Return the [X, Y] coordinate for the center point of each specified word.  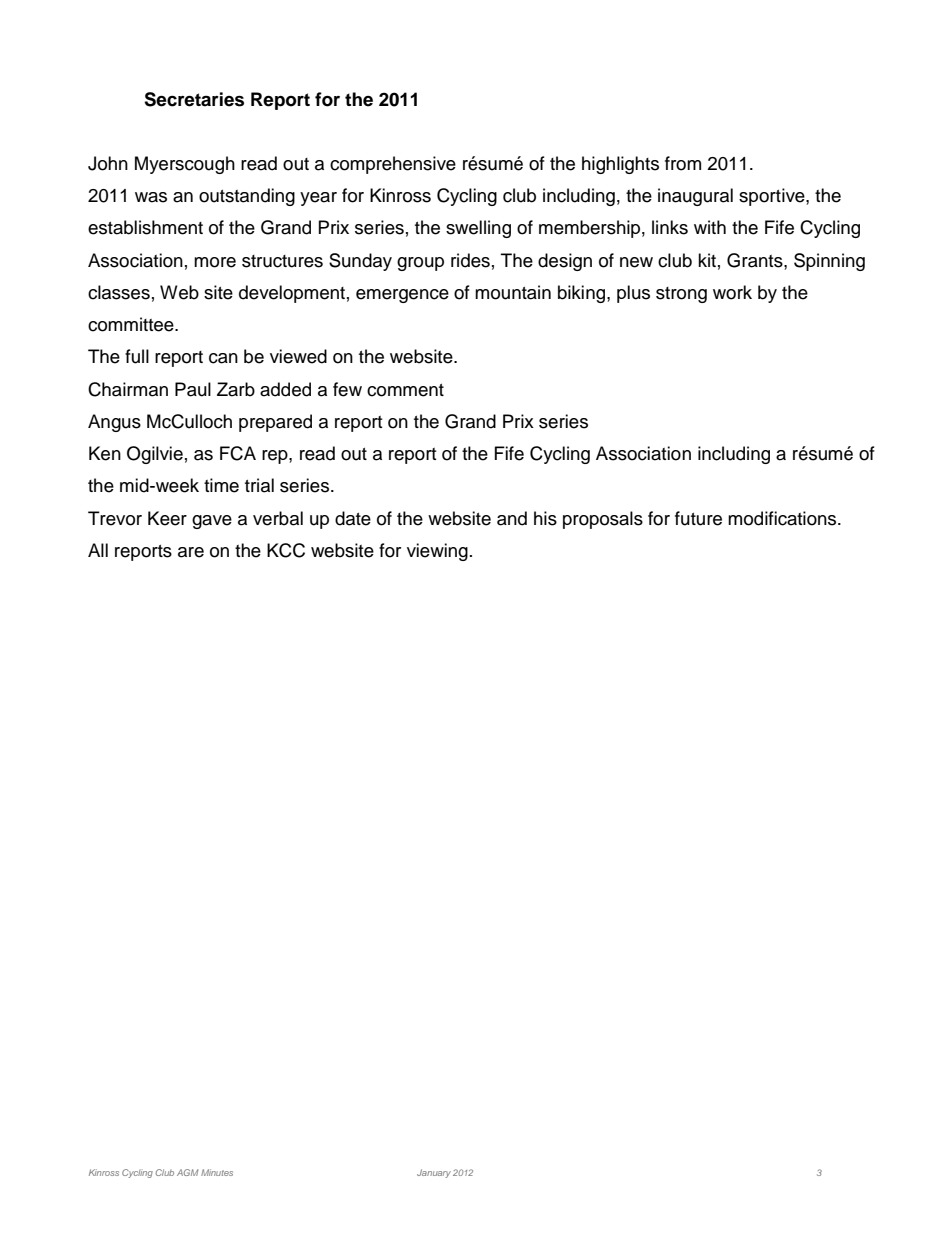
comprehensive [393, 165]
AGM [187, 1172]
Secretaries [194, 99]
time [221, 485]
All [98, 550]
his [545, 518]
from [683, 163]
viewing [437, 552]
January [434, 1173]
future [698, 518]
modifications [783, 518]
